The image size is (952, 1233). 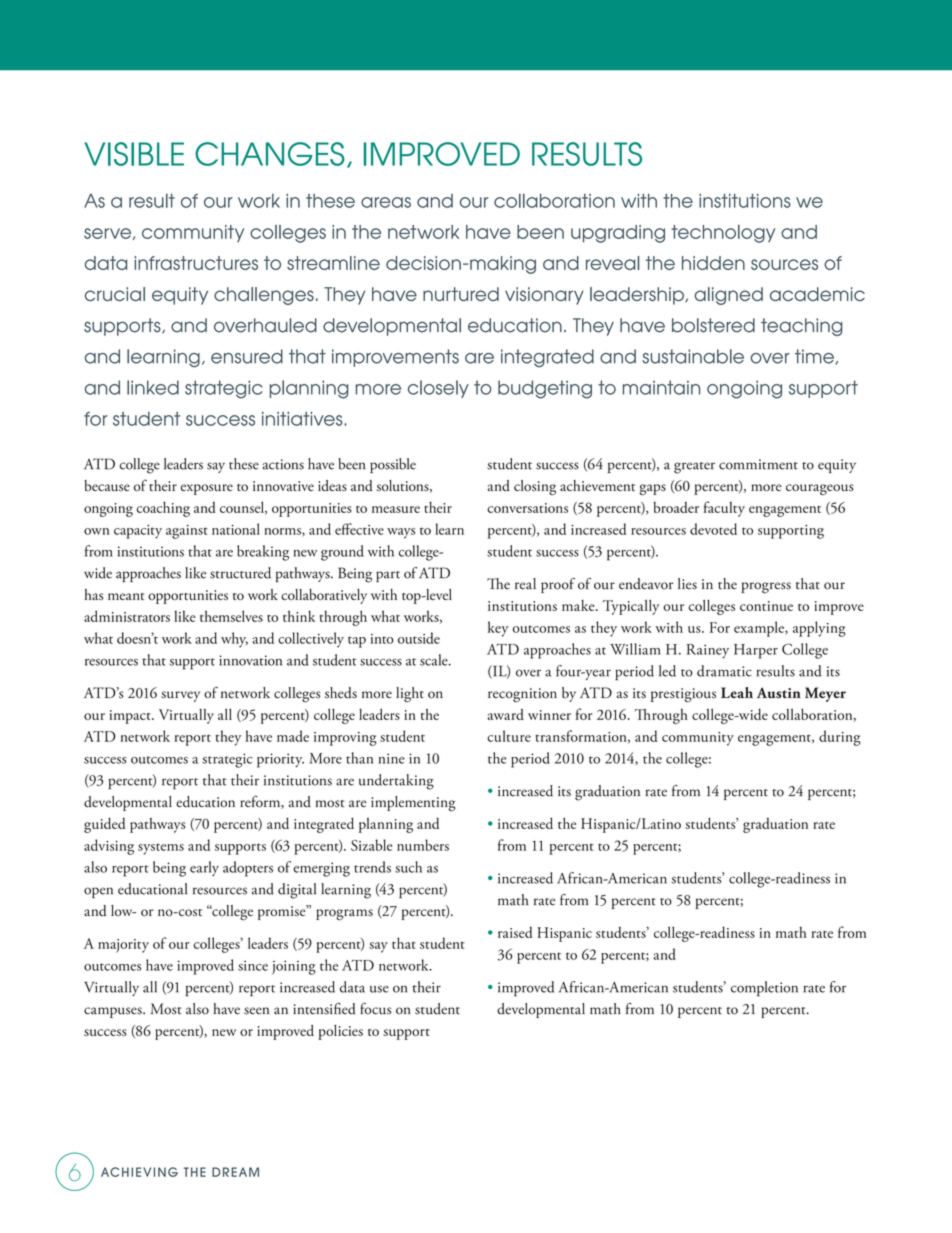 What do you see at coordinates (723, 234) in the document?
I see `technology` at bounding box center [723, 234].
